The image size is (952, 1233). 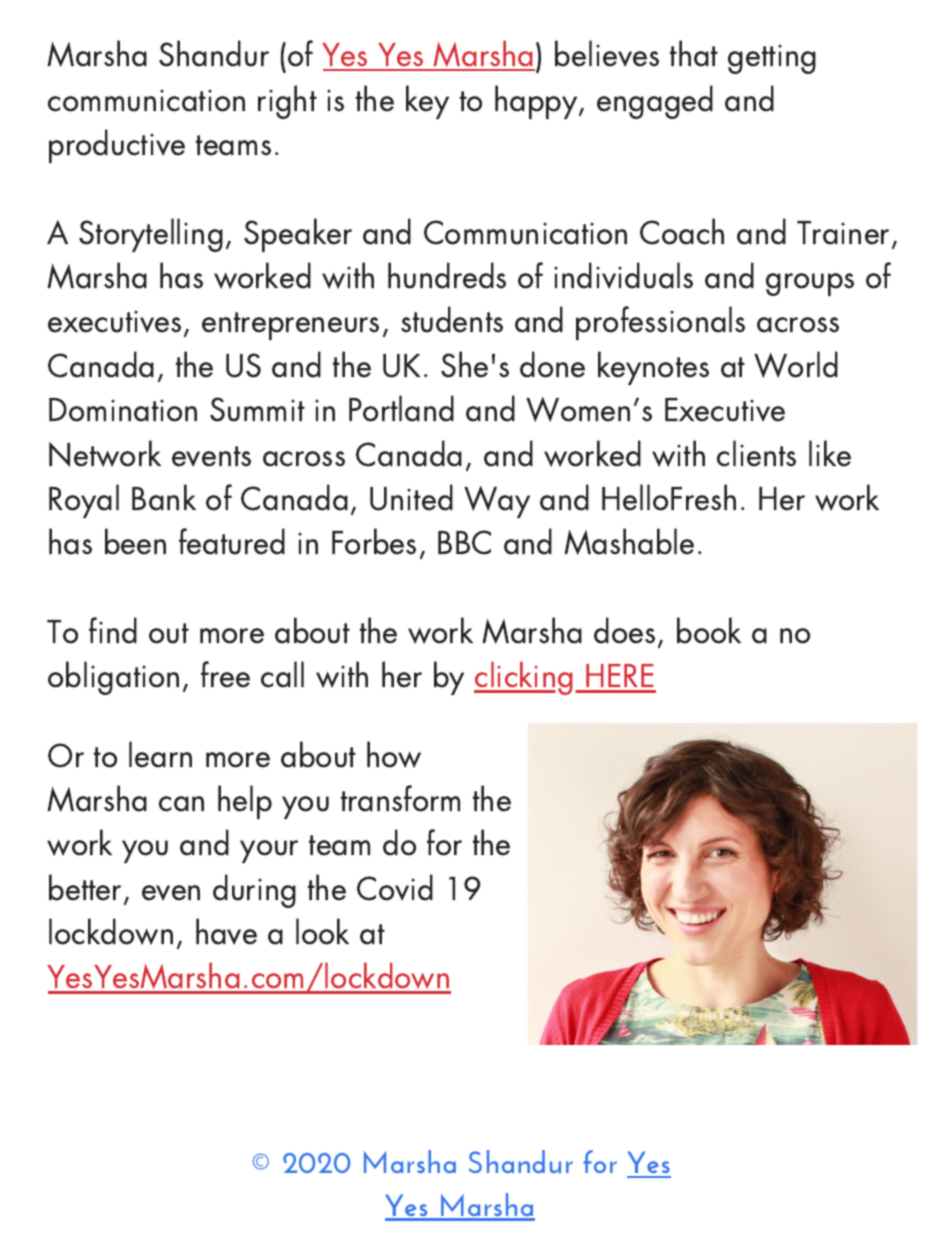 What do you see at coordinates (523, 678) in the image?
I see `clicking` at bounding box center [523, 678].
